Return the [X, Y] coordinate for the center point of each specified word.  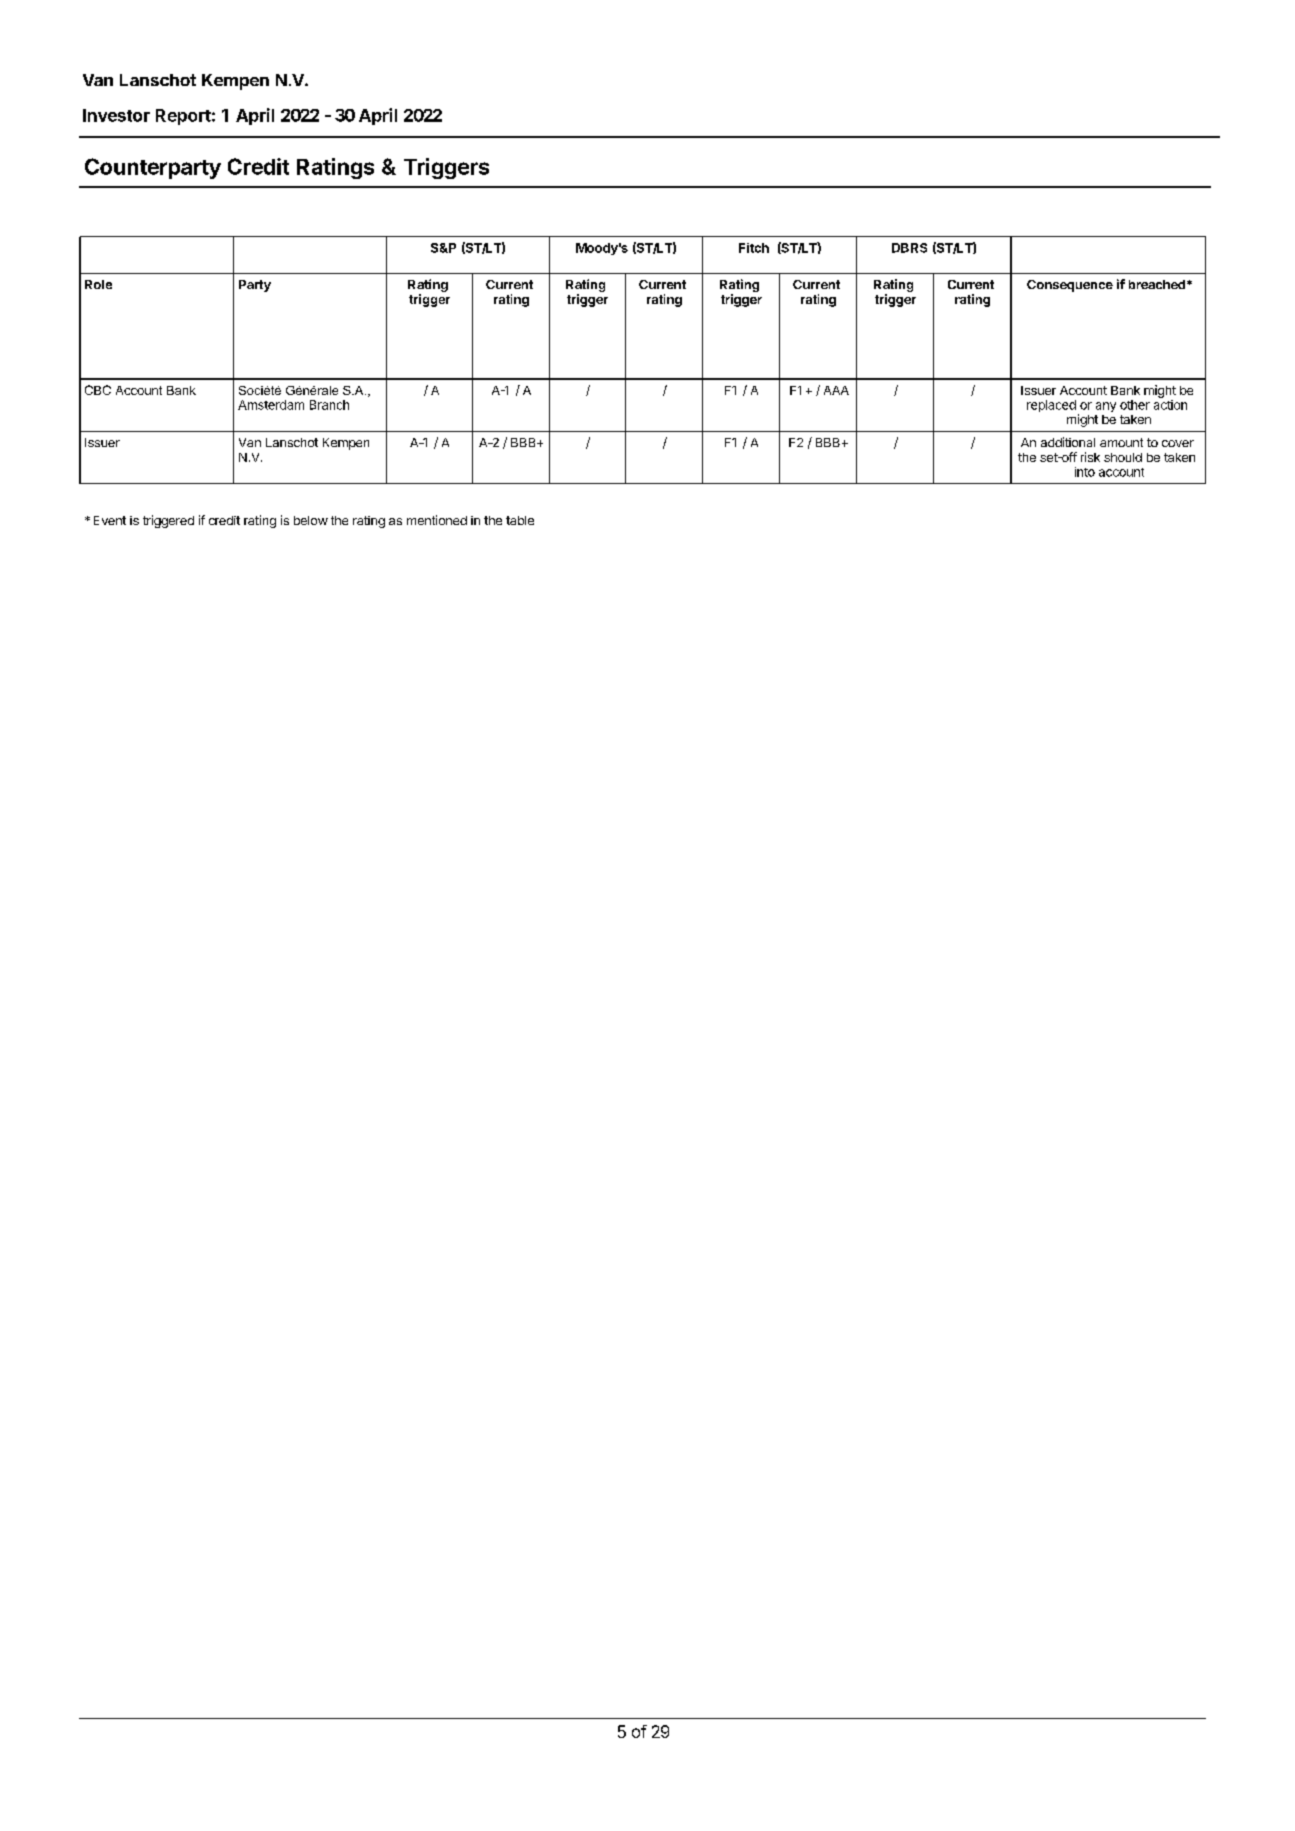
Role [98, 284]
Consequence [1070, 286]
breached [1157, 284]
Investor [116, 115]
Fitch [754, 248]
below [311, 520]
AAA [836, 390]
